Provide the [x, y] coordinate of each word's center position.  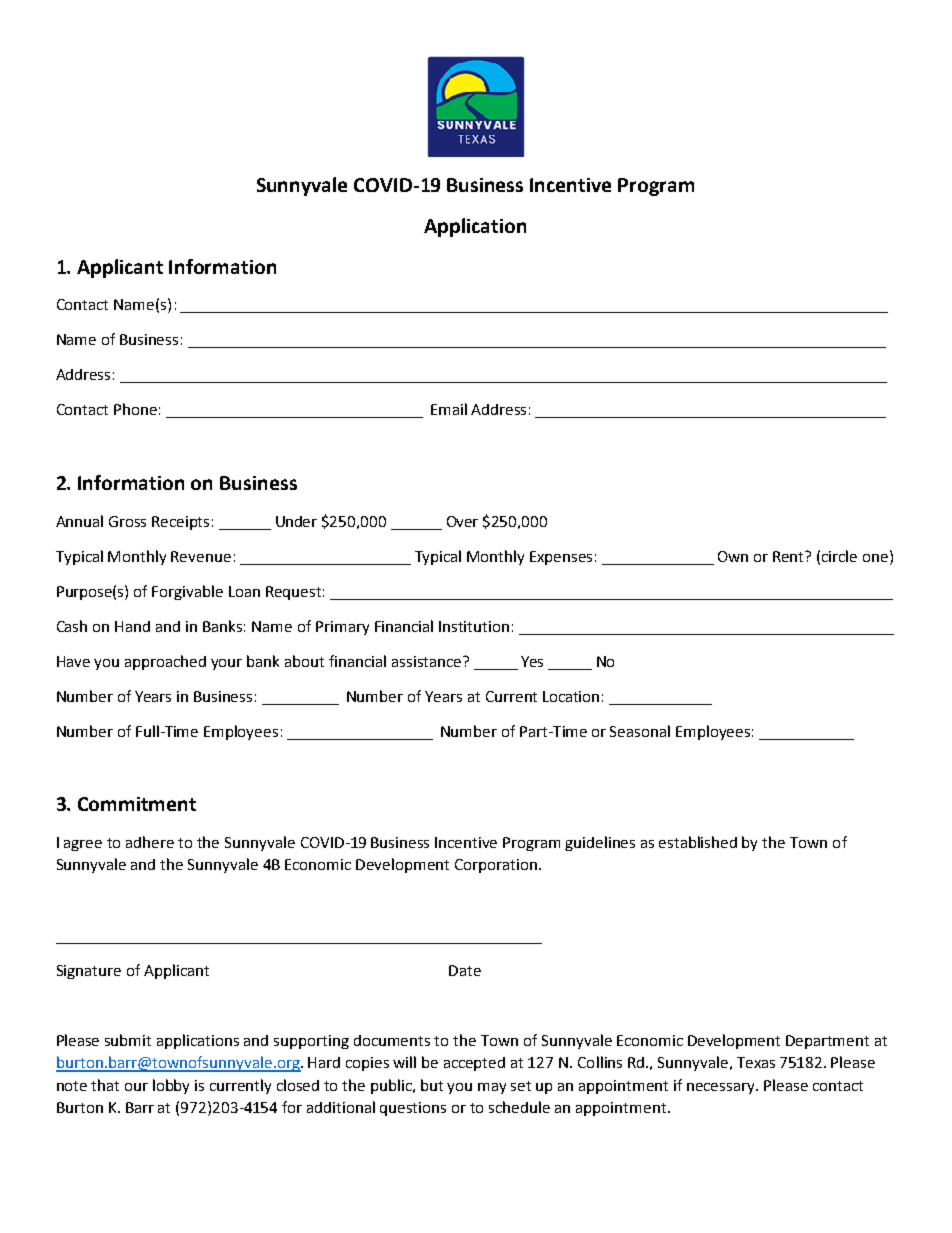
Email [449, 409]
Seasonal [640, 731]
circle [839, 556]
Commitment [137, 804]
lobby [171, 1086]
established [698, 842]
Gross [127, 521]
